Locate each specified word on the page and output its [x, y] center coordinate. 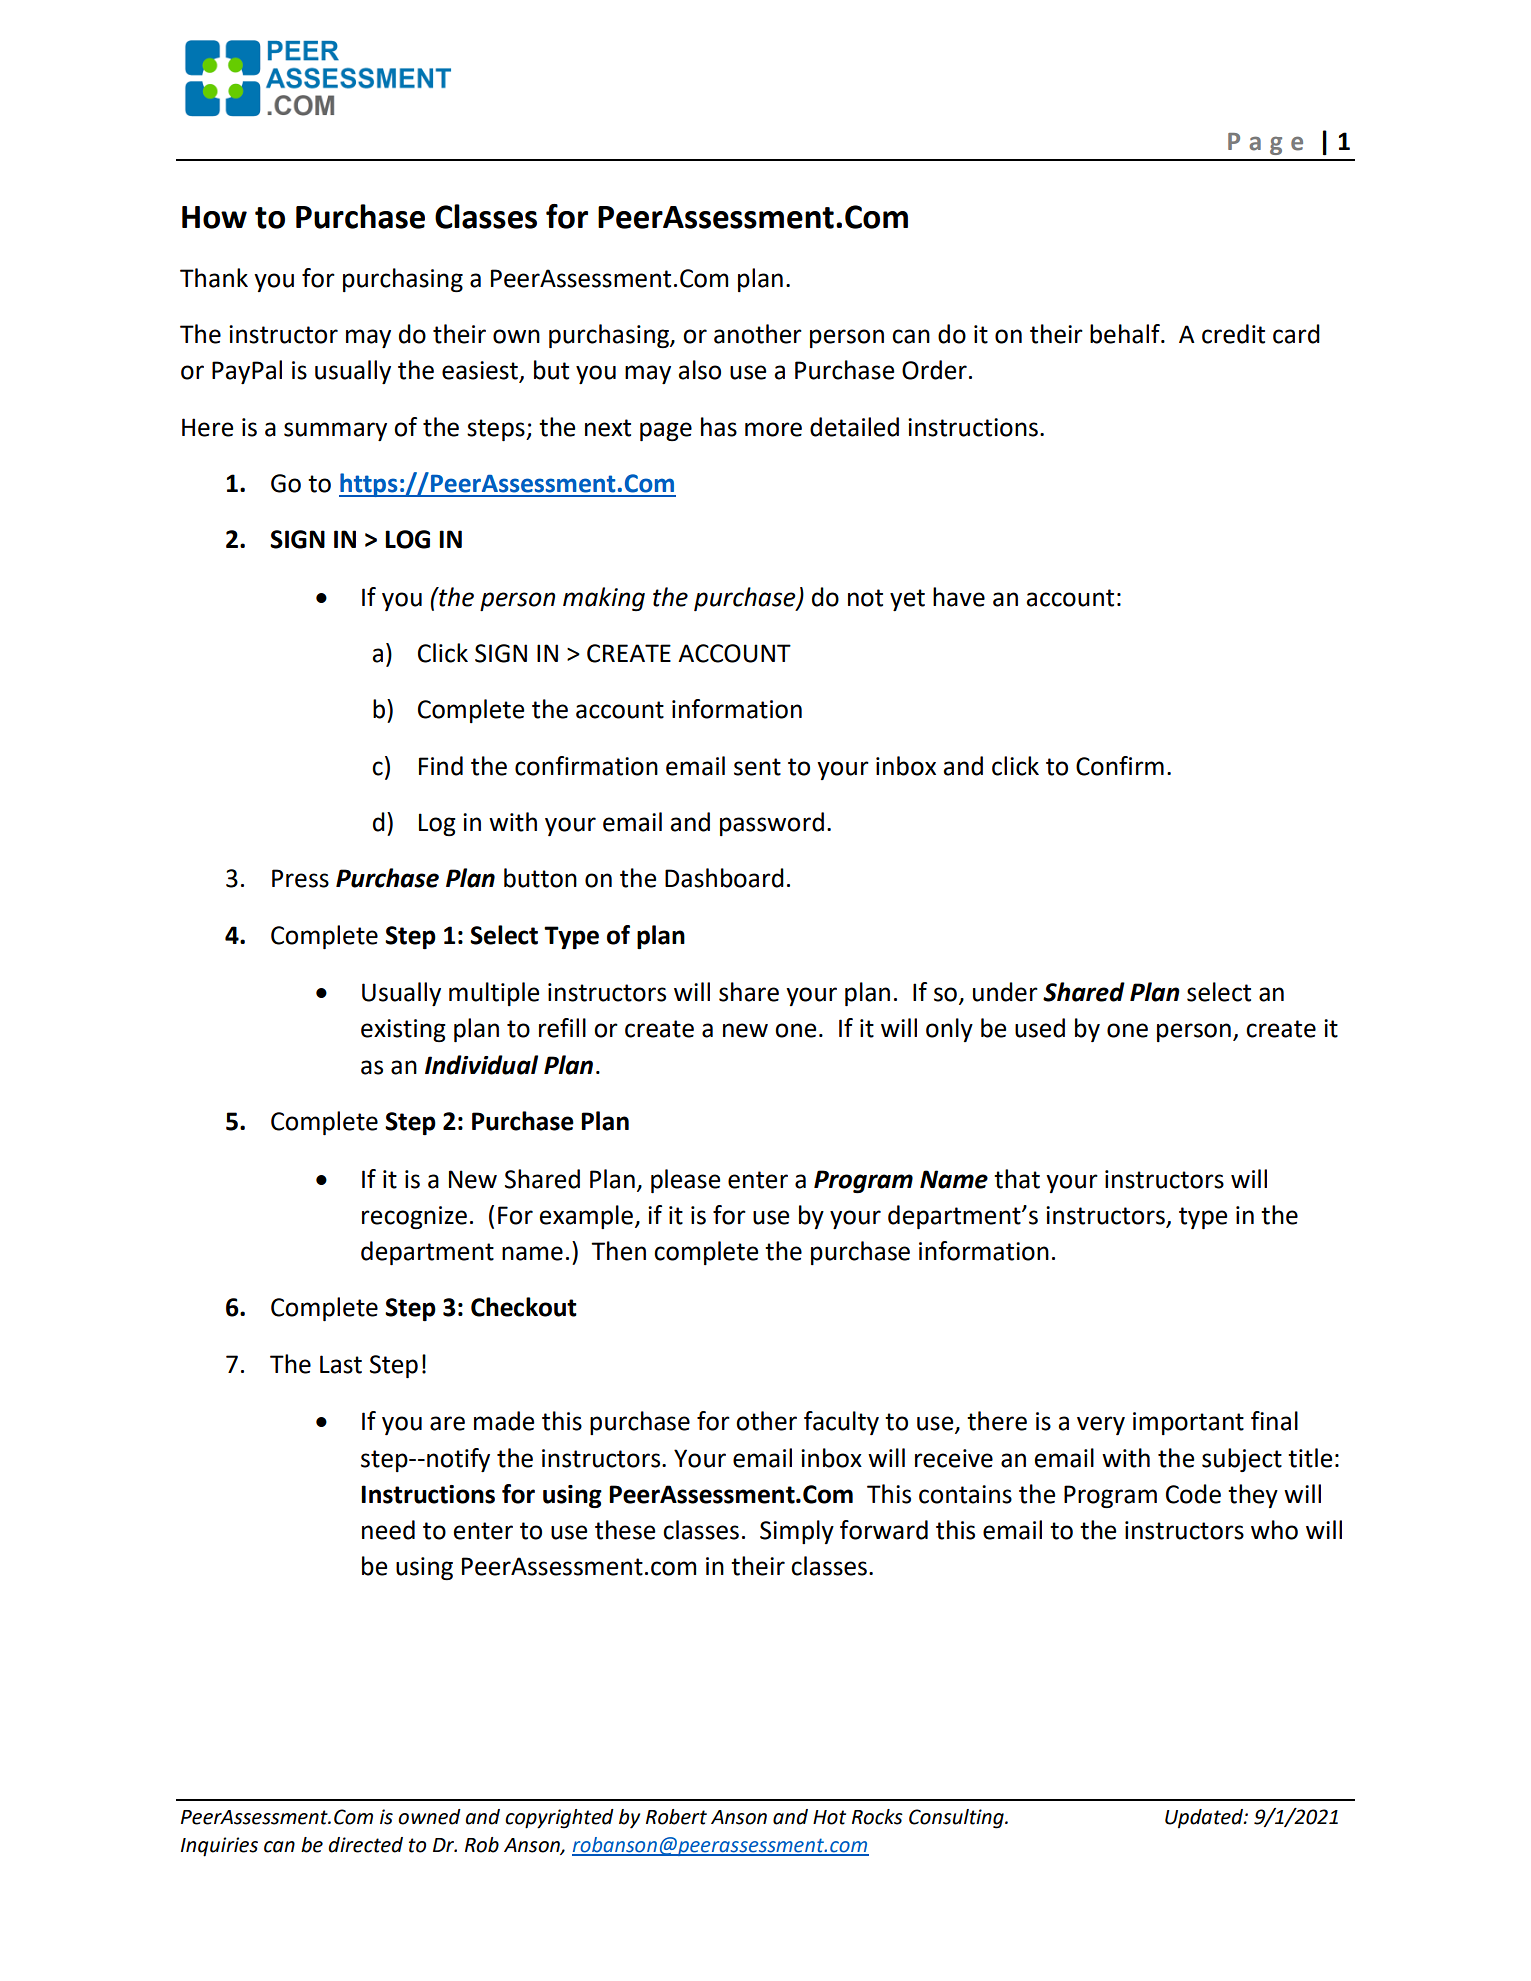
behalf [1126, 334]
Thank [214, 278]
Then [618, 1251]
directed [365, 1845]
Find [441, 766]
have [959, 597]
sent [757, 767]
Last [341, 1364]
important [1188, 1423]
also [699, 370]
